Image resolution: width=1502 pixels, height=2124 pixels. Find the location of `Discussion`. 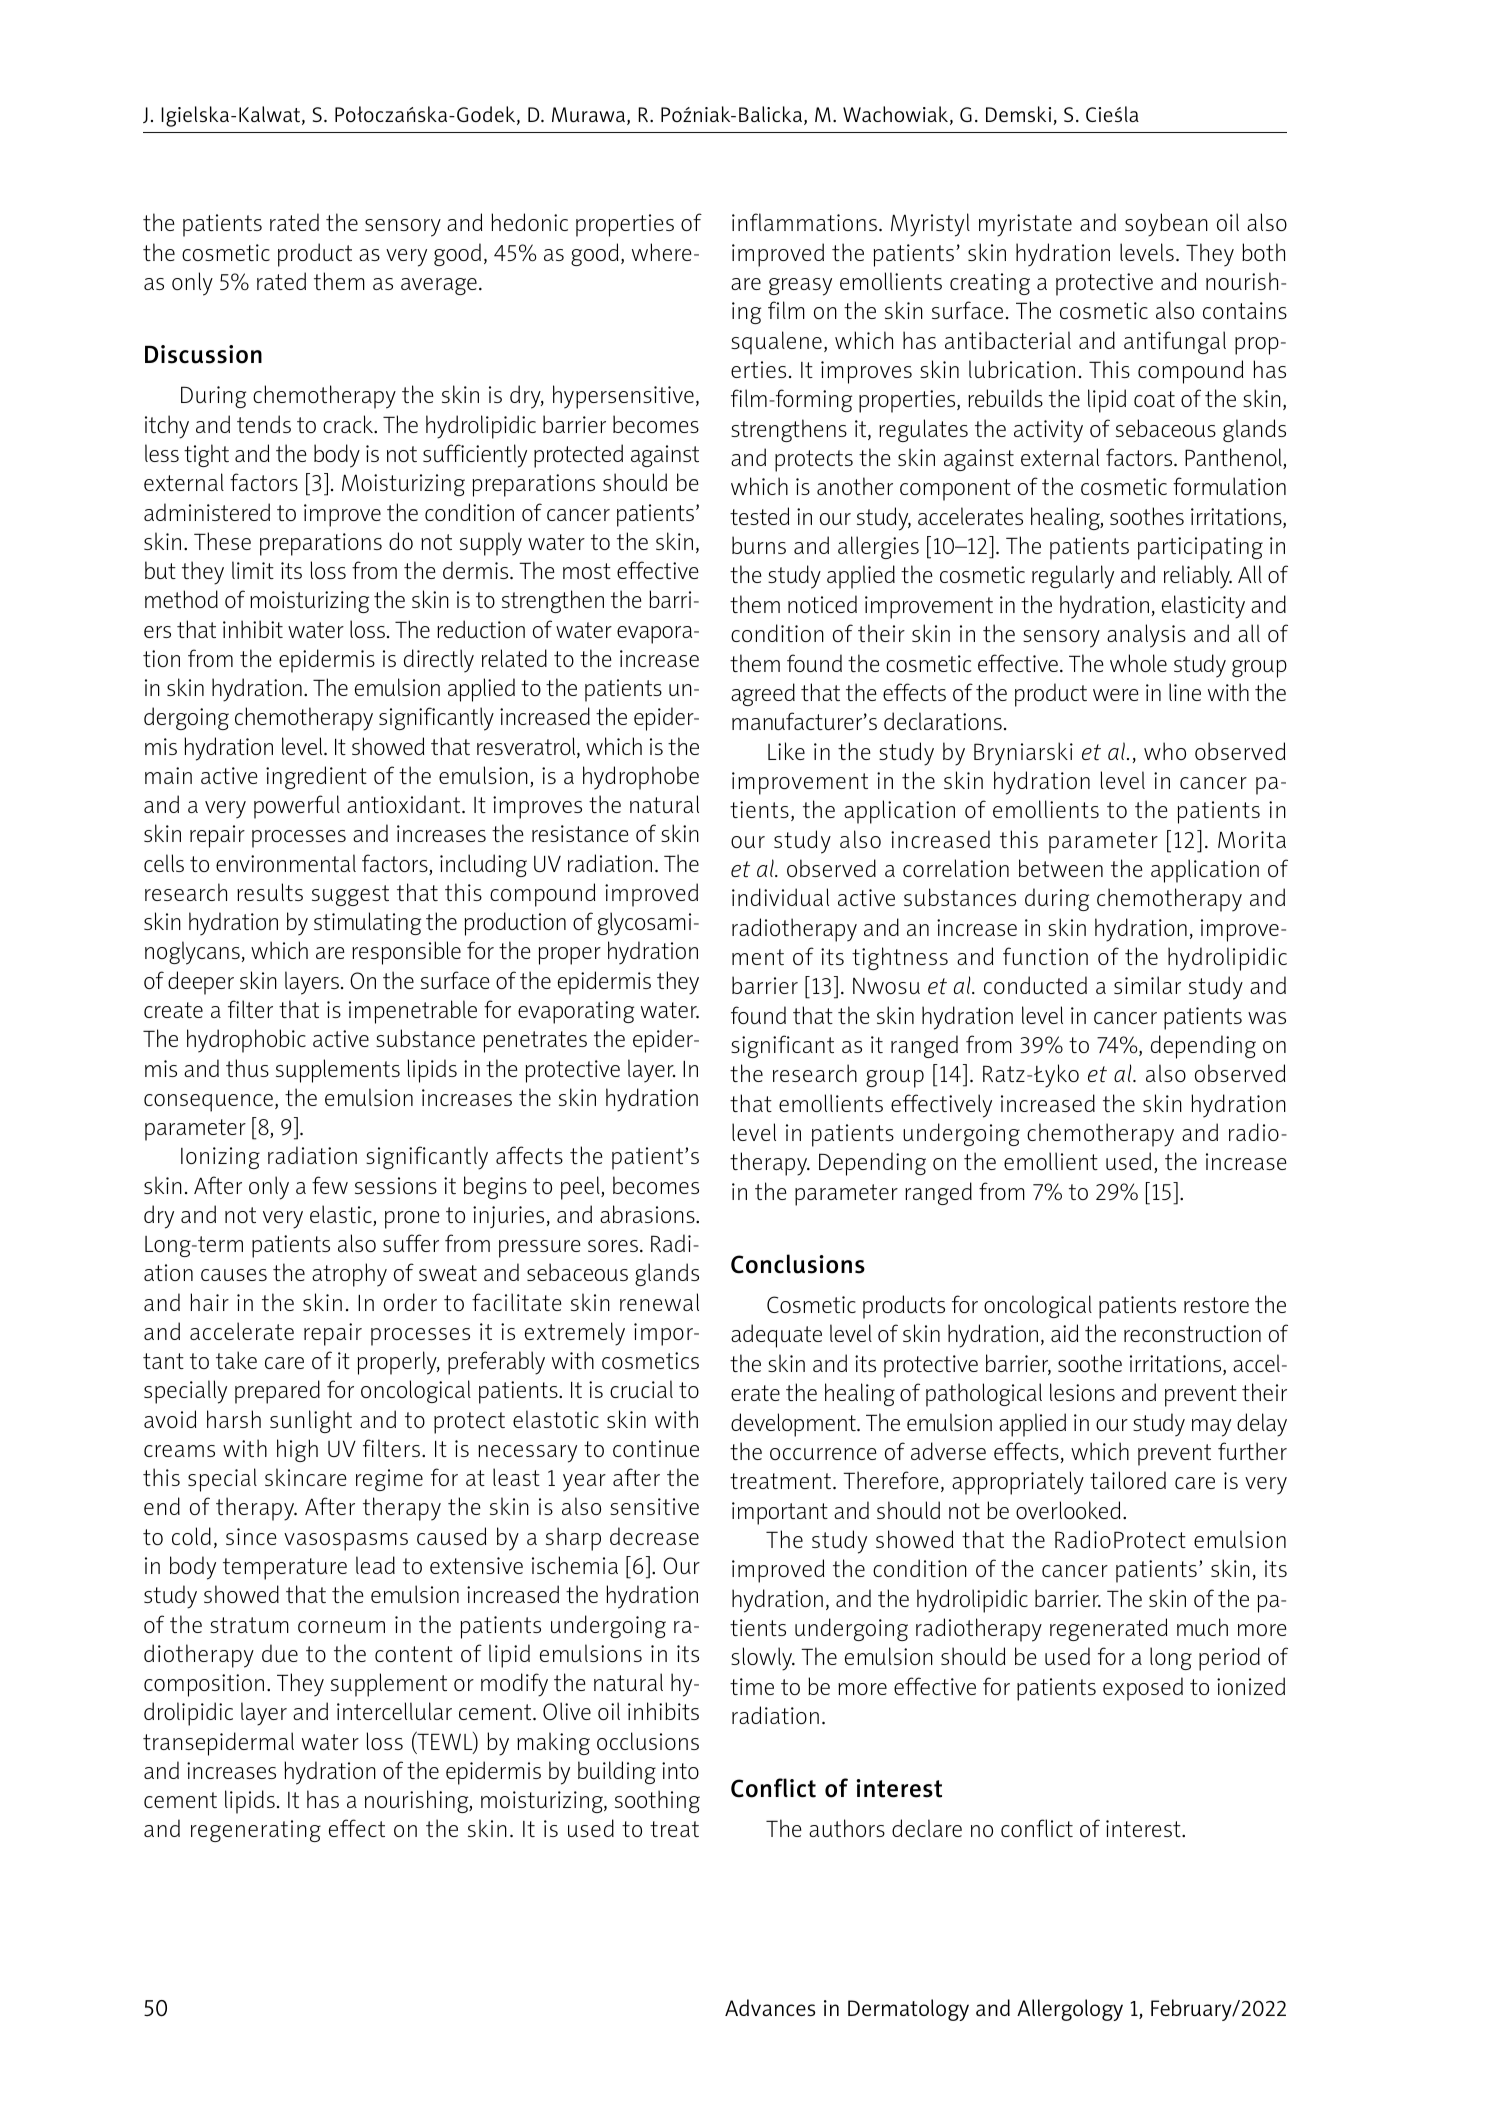

Discussion is located at coordinates (203, 354).
